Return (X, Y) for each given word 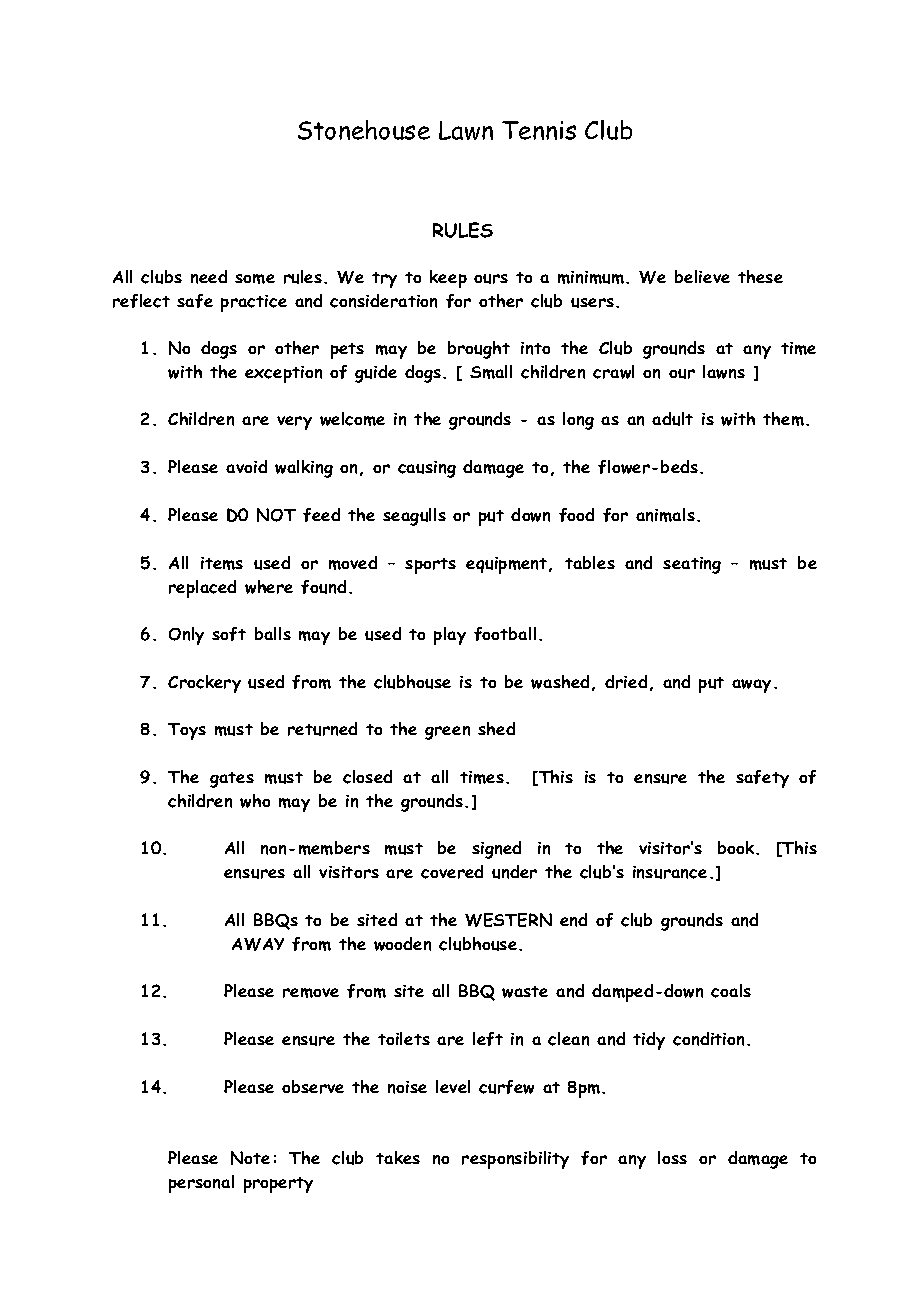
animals (665, 515)
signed (496, 850)
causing (427, 469)
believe (702, 276)
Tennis (539, 130)
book (737, 847)
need (209, 277)
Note (250, 1158)
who (255, 801)
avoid (246, 466)
